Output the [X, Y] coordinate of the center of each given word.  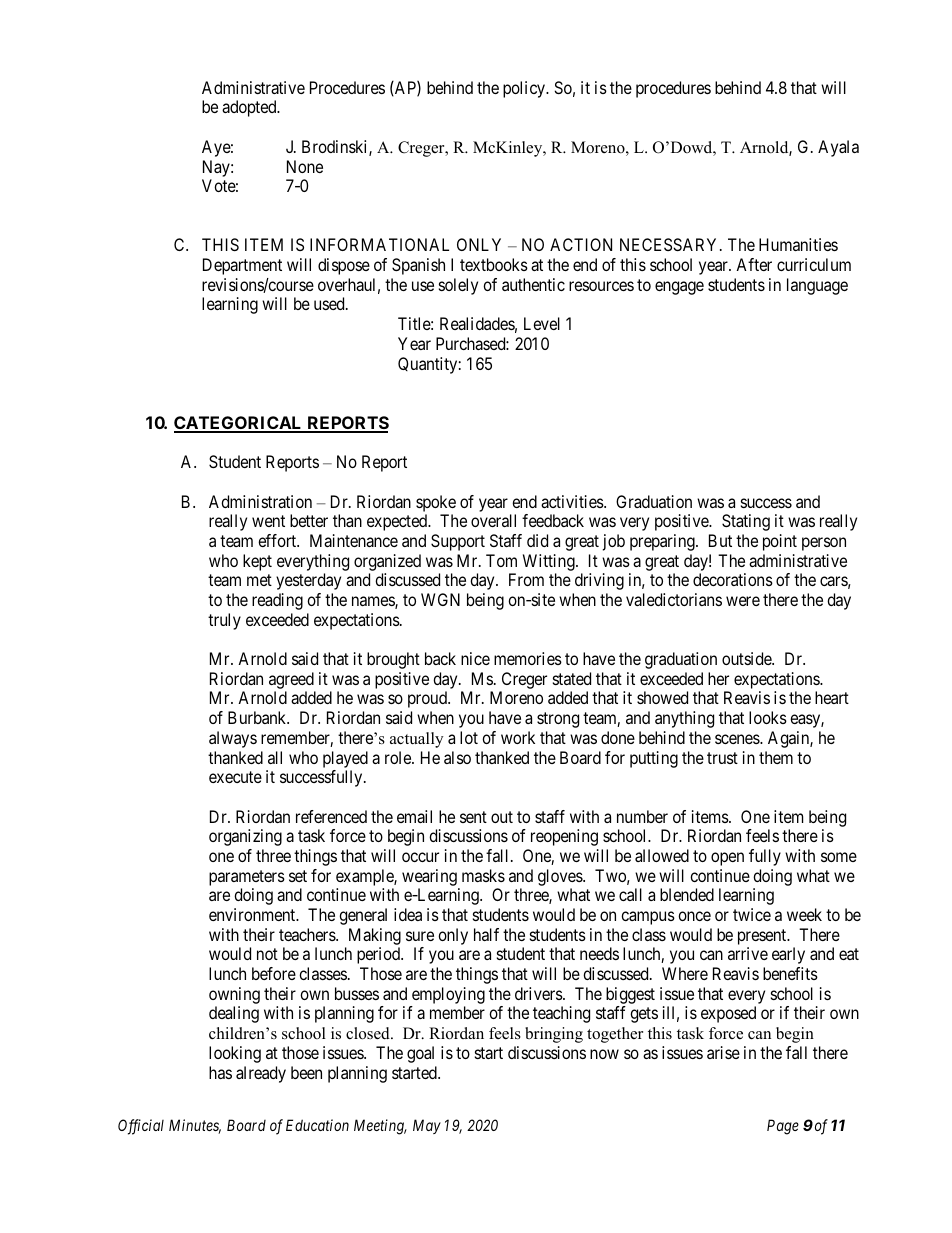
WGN [440, 599]
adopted [250, 108]
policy [525, 89]
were [743, 601]
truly [224, 621]
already [261, 1074]
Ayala [838, 148]
